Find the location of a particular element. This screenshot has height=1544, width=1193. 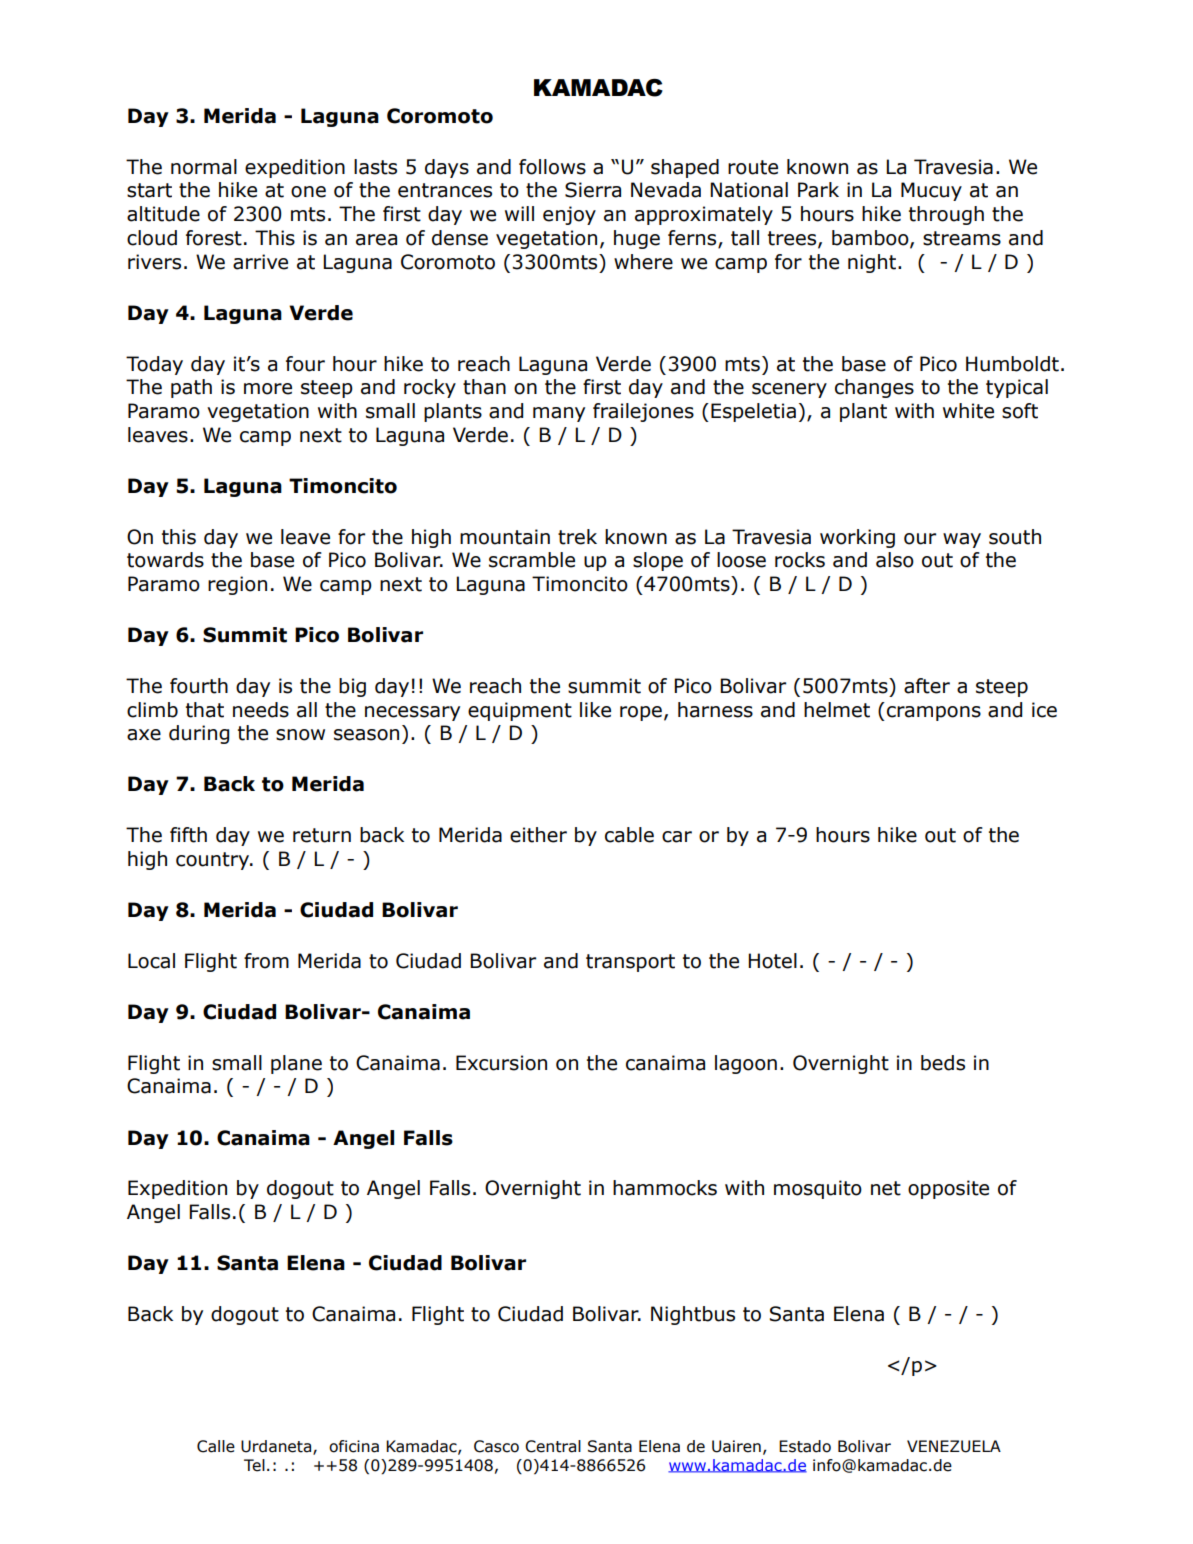

Sierra is located at coordinates (593, 190).
